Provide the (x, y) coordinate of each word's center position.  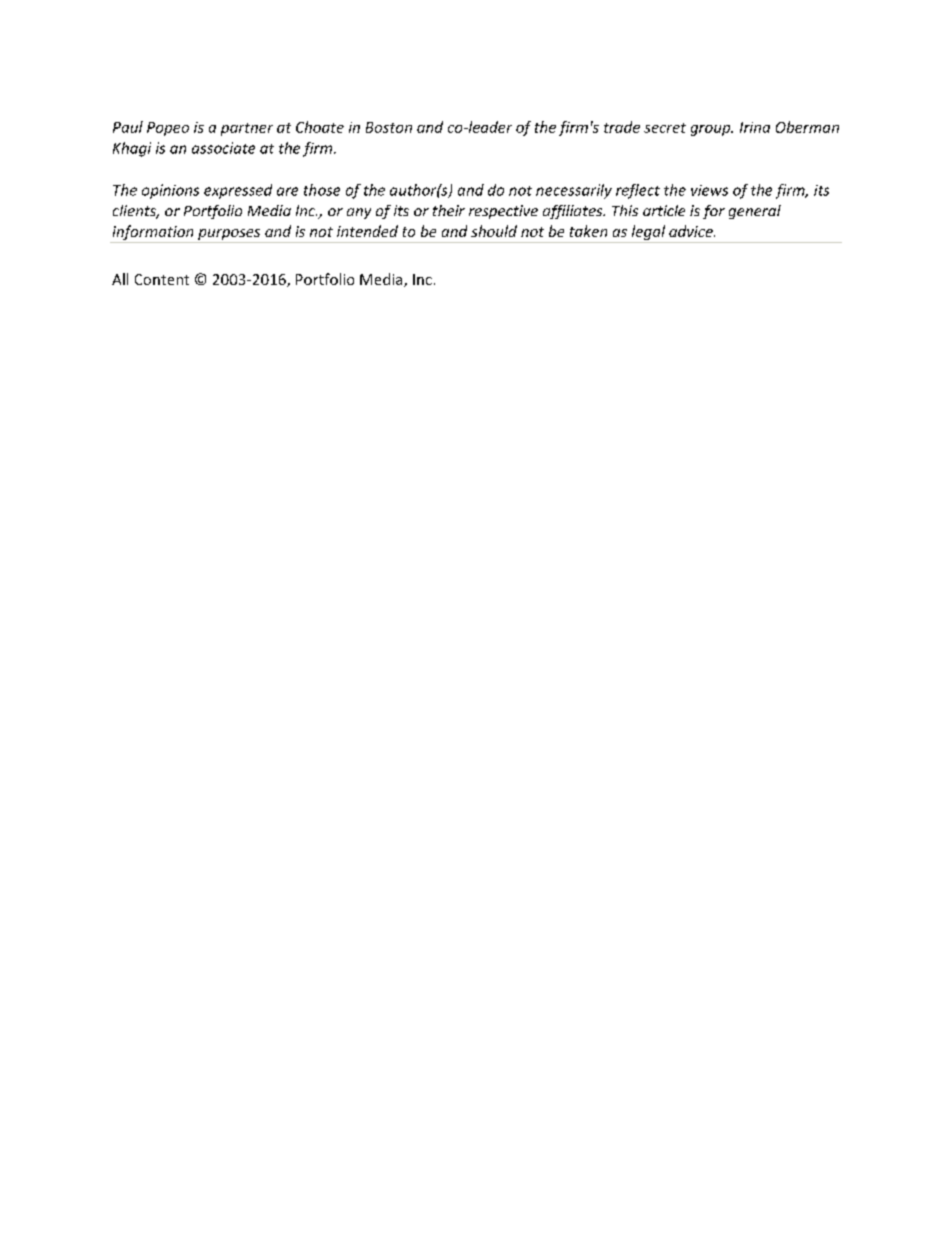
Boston (389, 127)
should (494, 231)
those (322, 190)
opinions (170, 191)
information (153, 234)
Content (162, 279)
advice (692, 231)
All (120, 279)
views (709, 190)
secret (665, 128)
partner (247, 129)
